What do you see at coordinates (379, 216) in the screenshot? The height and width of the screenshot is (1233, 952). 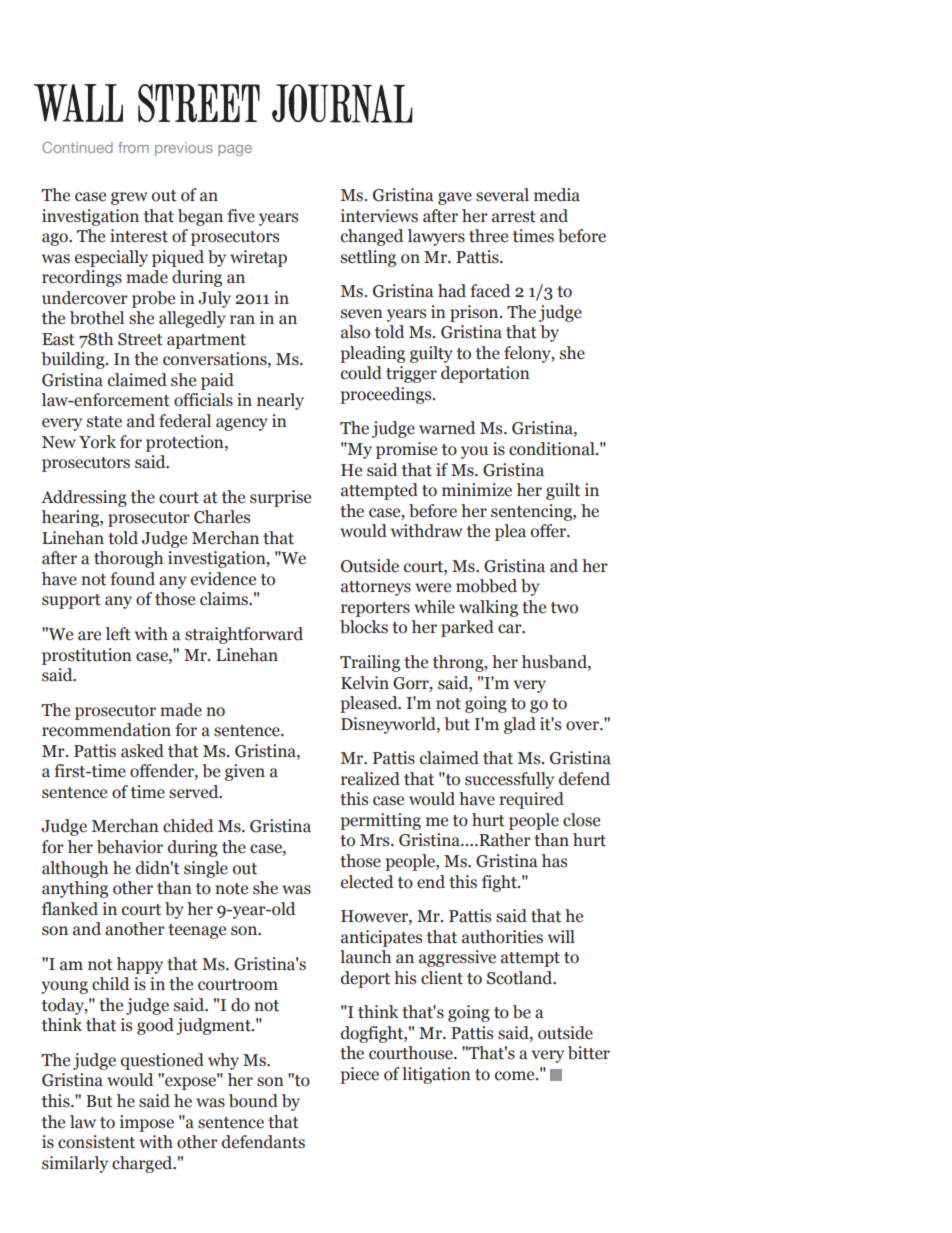 I see `interviews` at bounding box center [379, 216].
